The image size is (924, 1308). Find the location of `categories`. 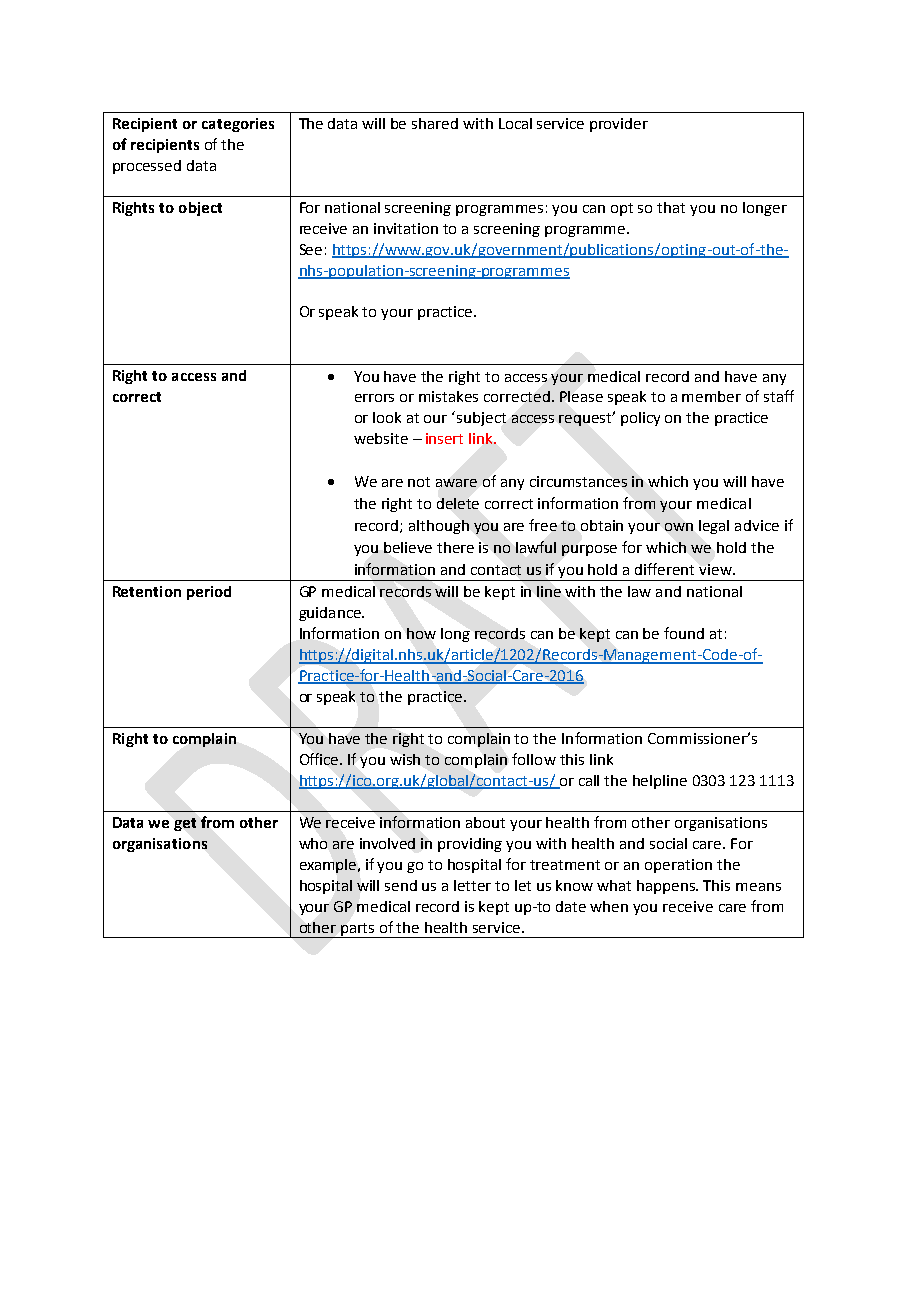

categories is located at coordinates (238, 125).
